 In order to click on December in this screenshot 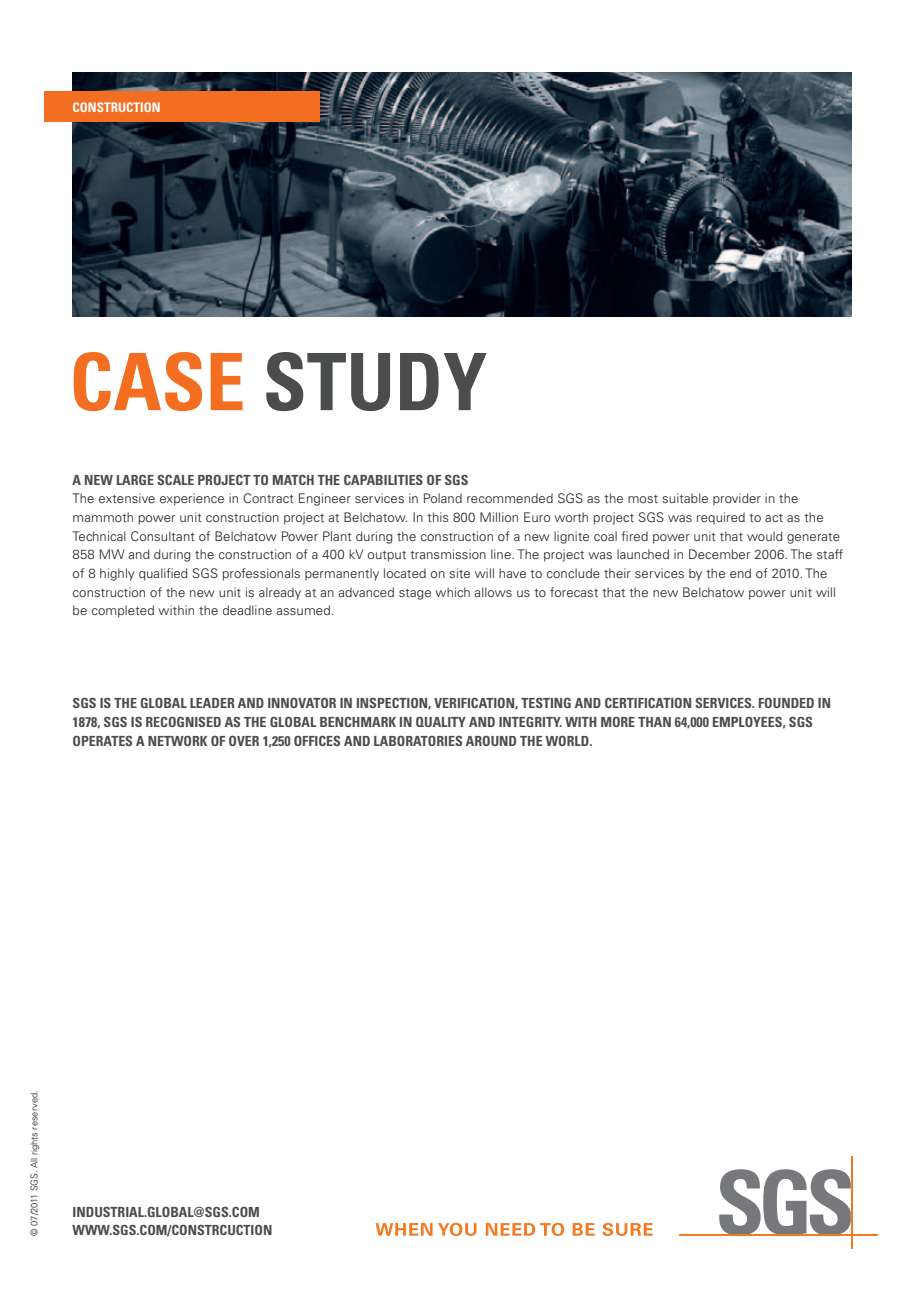, I will do `click(719, 554)`.
